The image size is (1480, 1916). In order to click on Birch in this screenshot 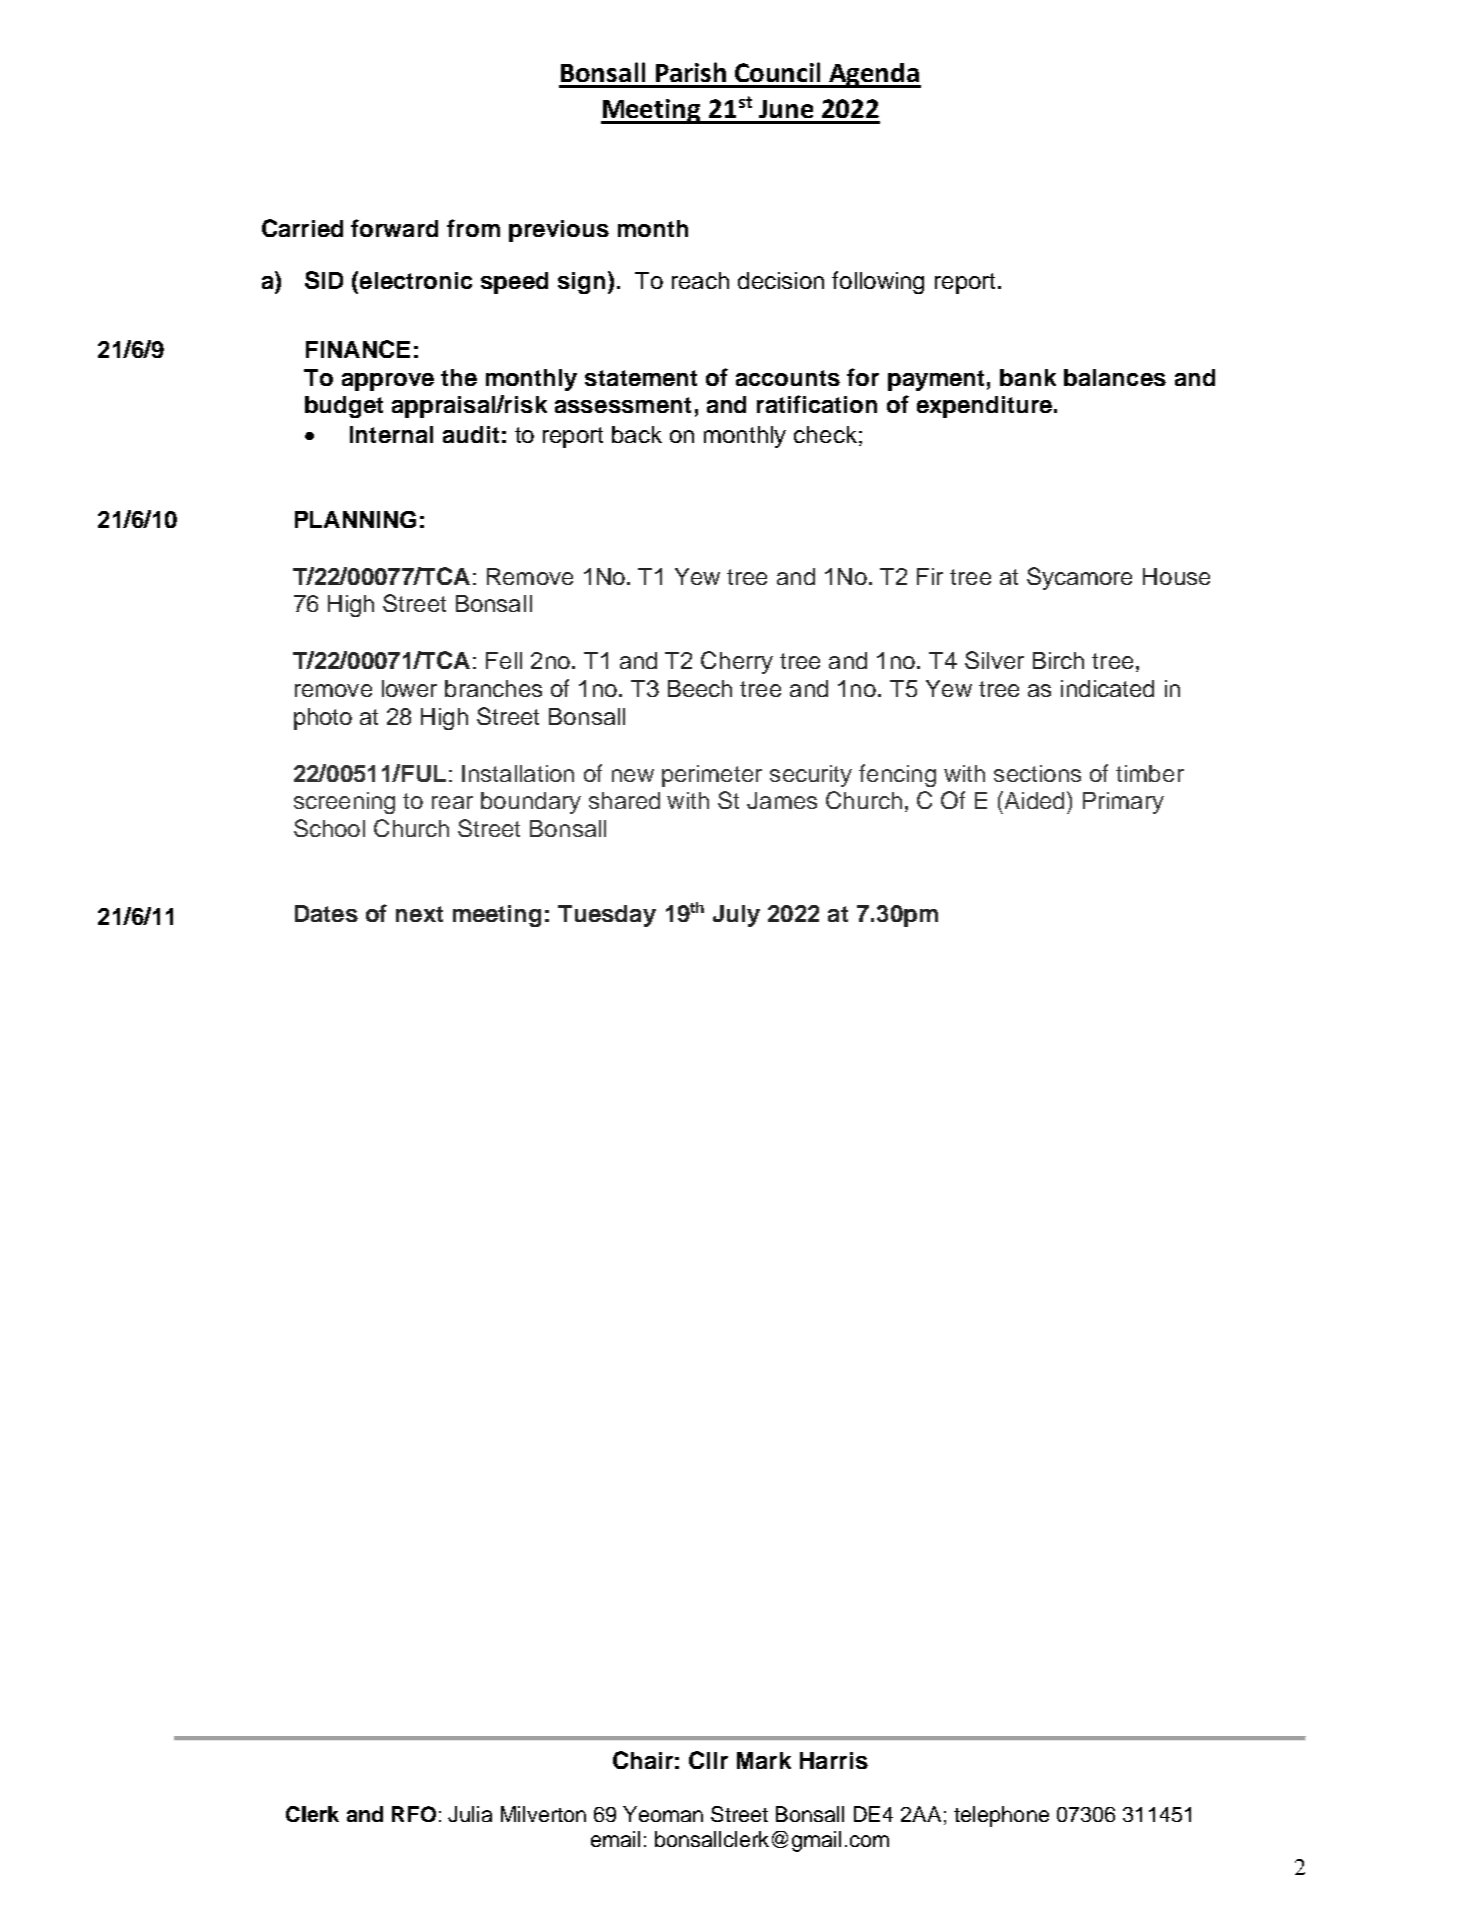, I will do `click(1058, 660)`.
